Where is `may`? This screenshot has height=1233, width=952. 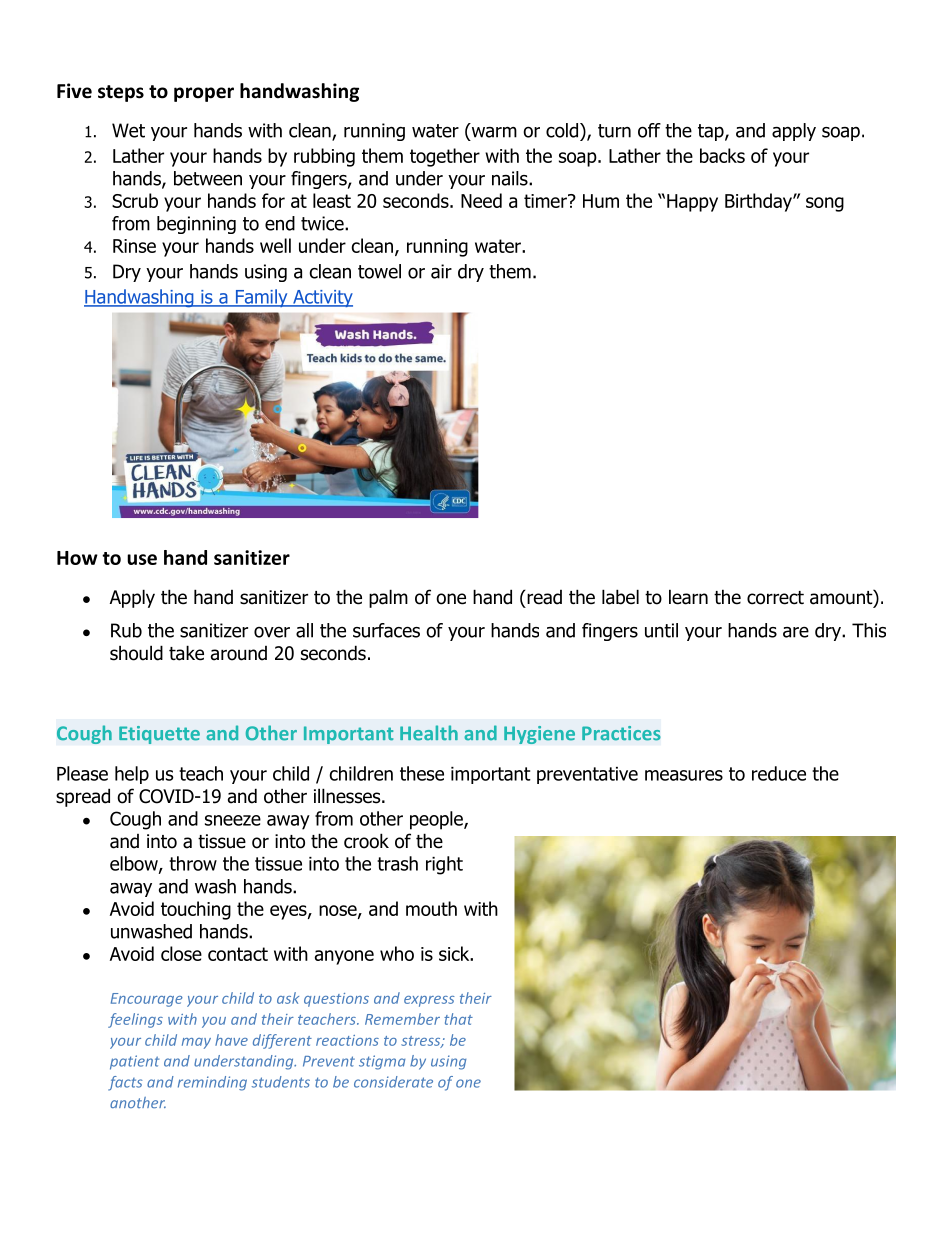 may is located at coordinates (196, 1043).
